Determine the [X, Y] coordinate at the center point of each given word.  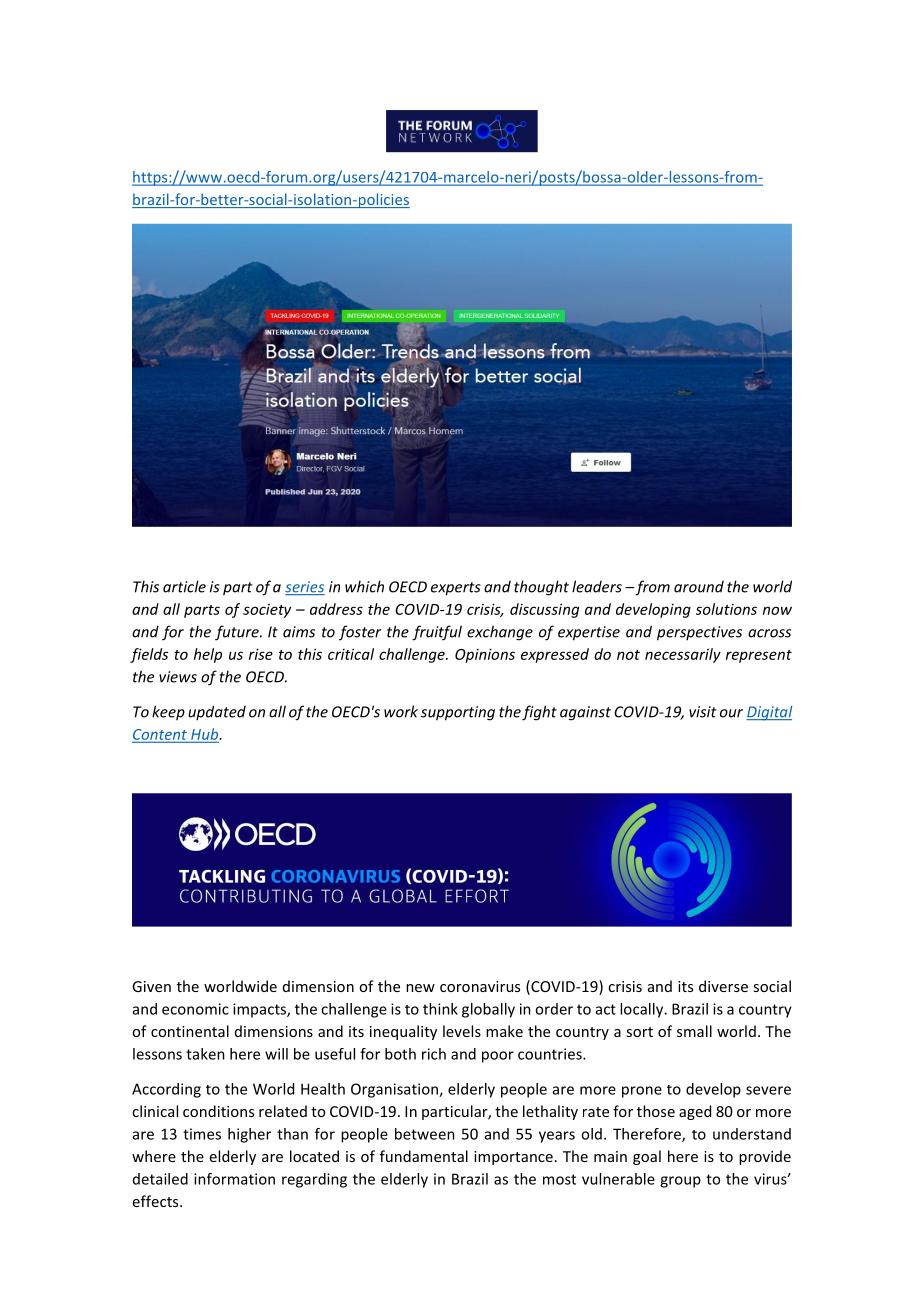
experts [456, 589]
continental [190, 1031]
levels [462, 1031]
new [420, 988]
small [694, 1031]
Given [151, 986]
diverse [723, 986]
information [234, 1179]
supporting [458, 713]
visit [703, 712]
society [267, 611]
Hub [205, 735]
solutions [726, 609]
